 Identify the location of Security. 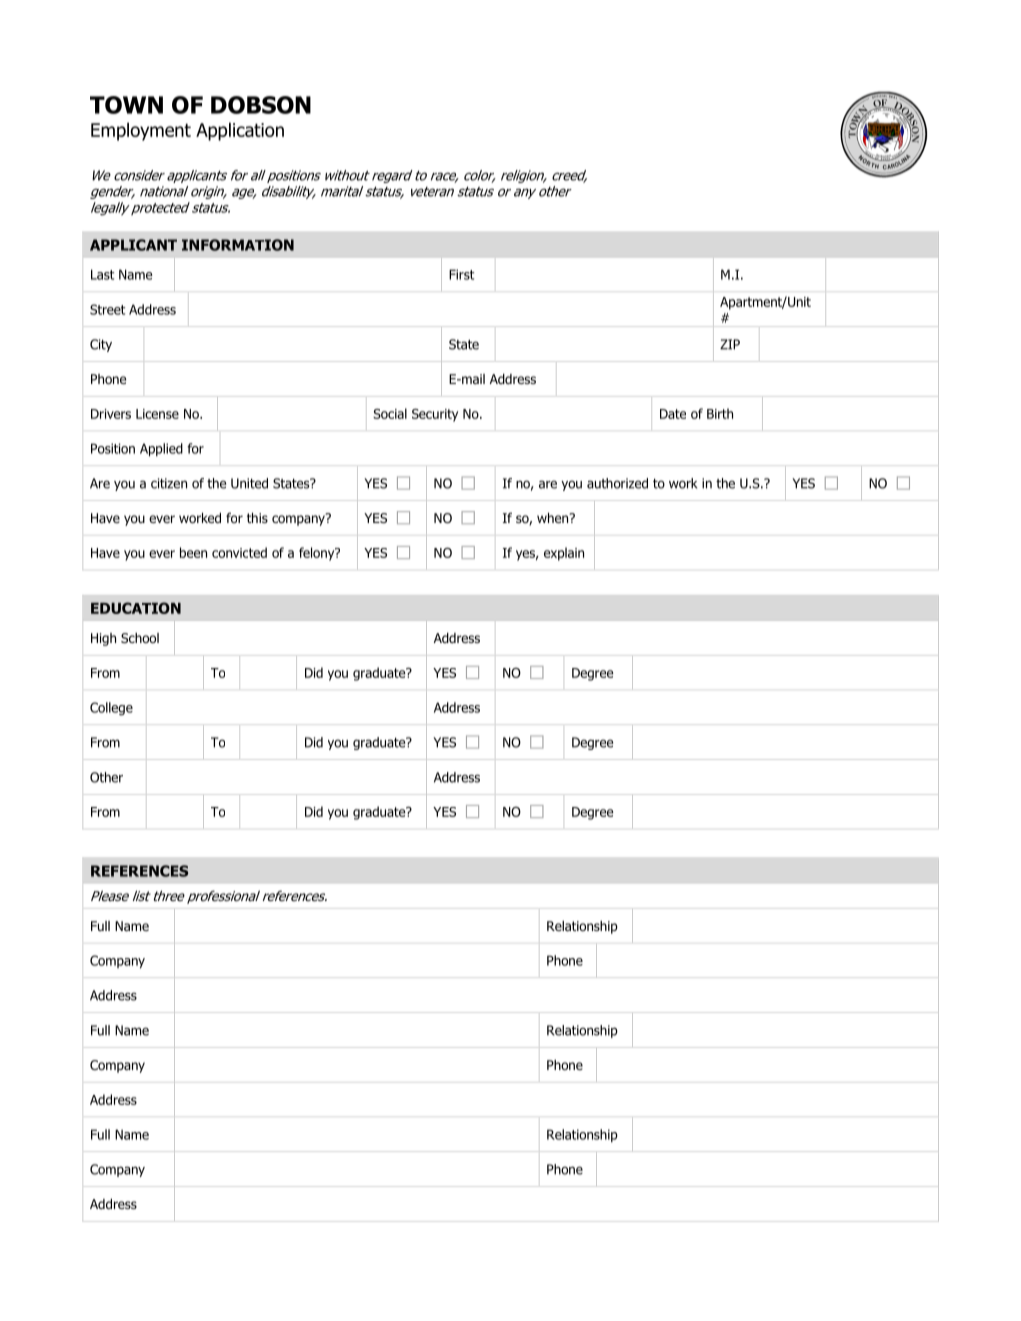
(435, 415).
